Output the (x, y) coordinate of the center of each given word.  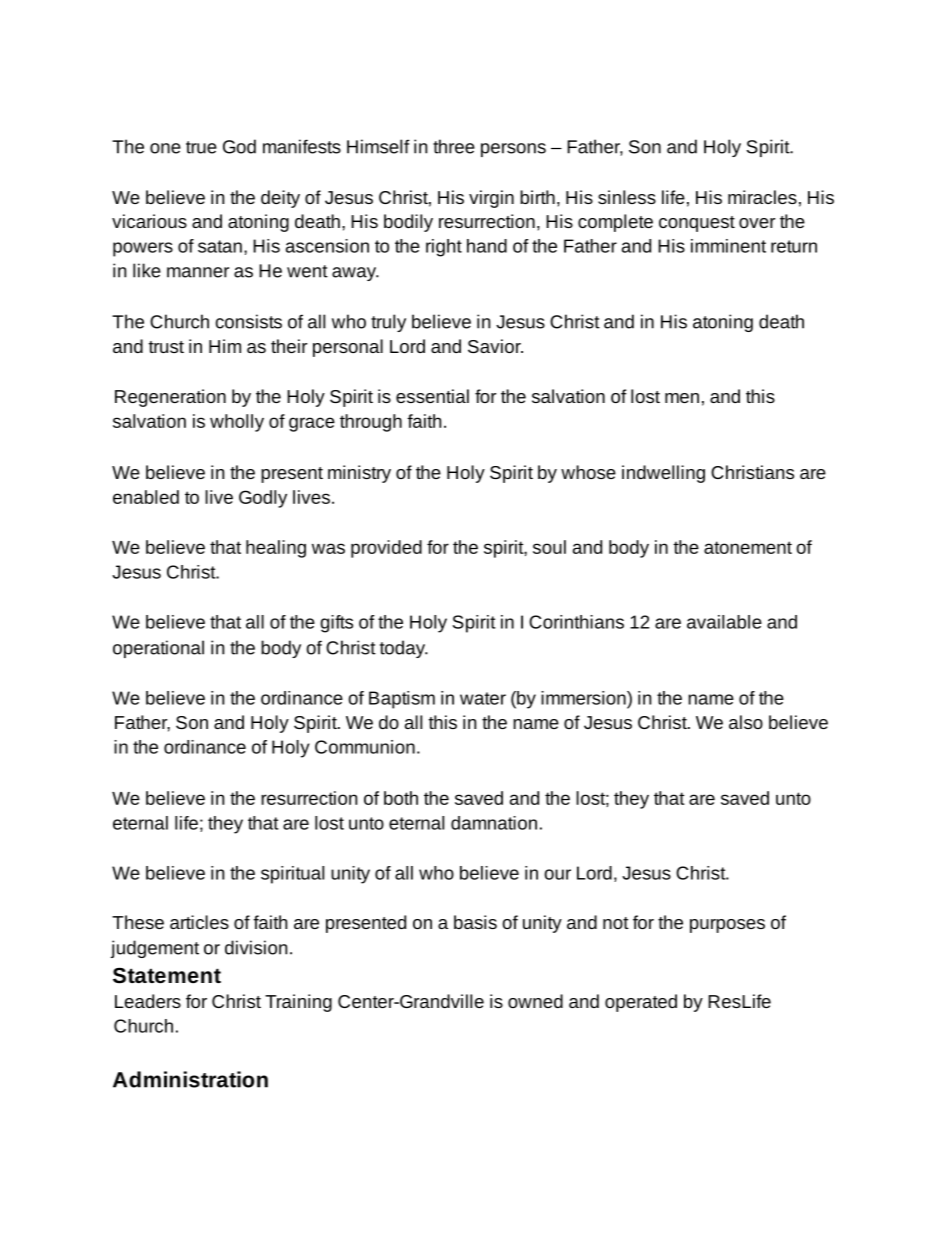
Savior (495, 346)
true (201, 147)
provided (386, 549)
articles (199, 922)
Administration (190, 1079)
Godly (263, 499)
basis (475, 922)
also (746, 722)
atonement (748, 547)
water (483, 698)
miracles (762, 197)
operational (158, 649)
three (454, 146)
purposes (727, 926)
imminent (728, 246)
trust (166, 347)
